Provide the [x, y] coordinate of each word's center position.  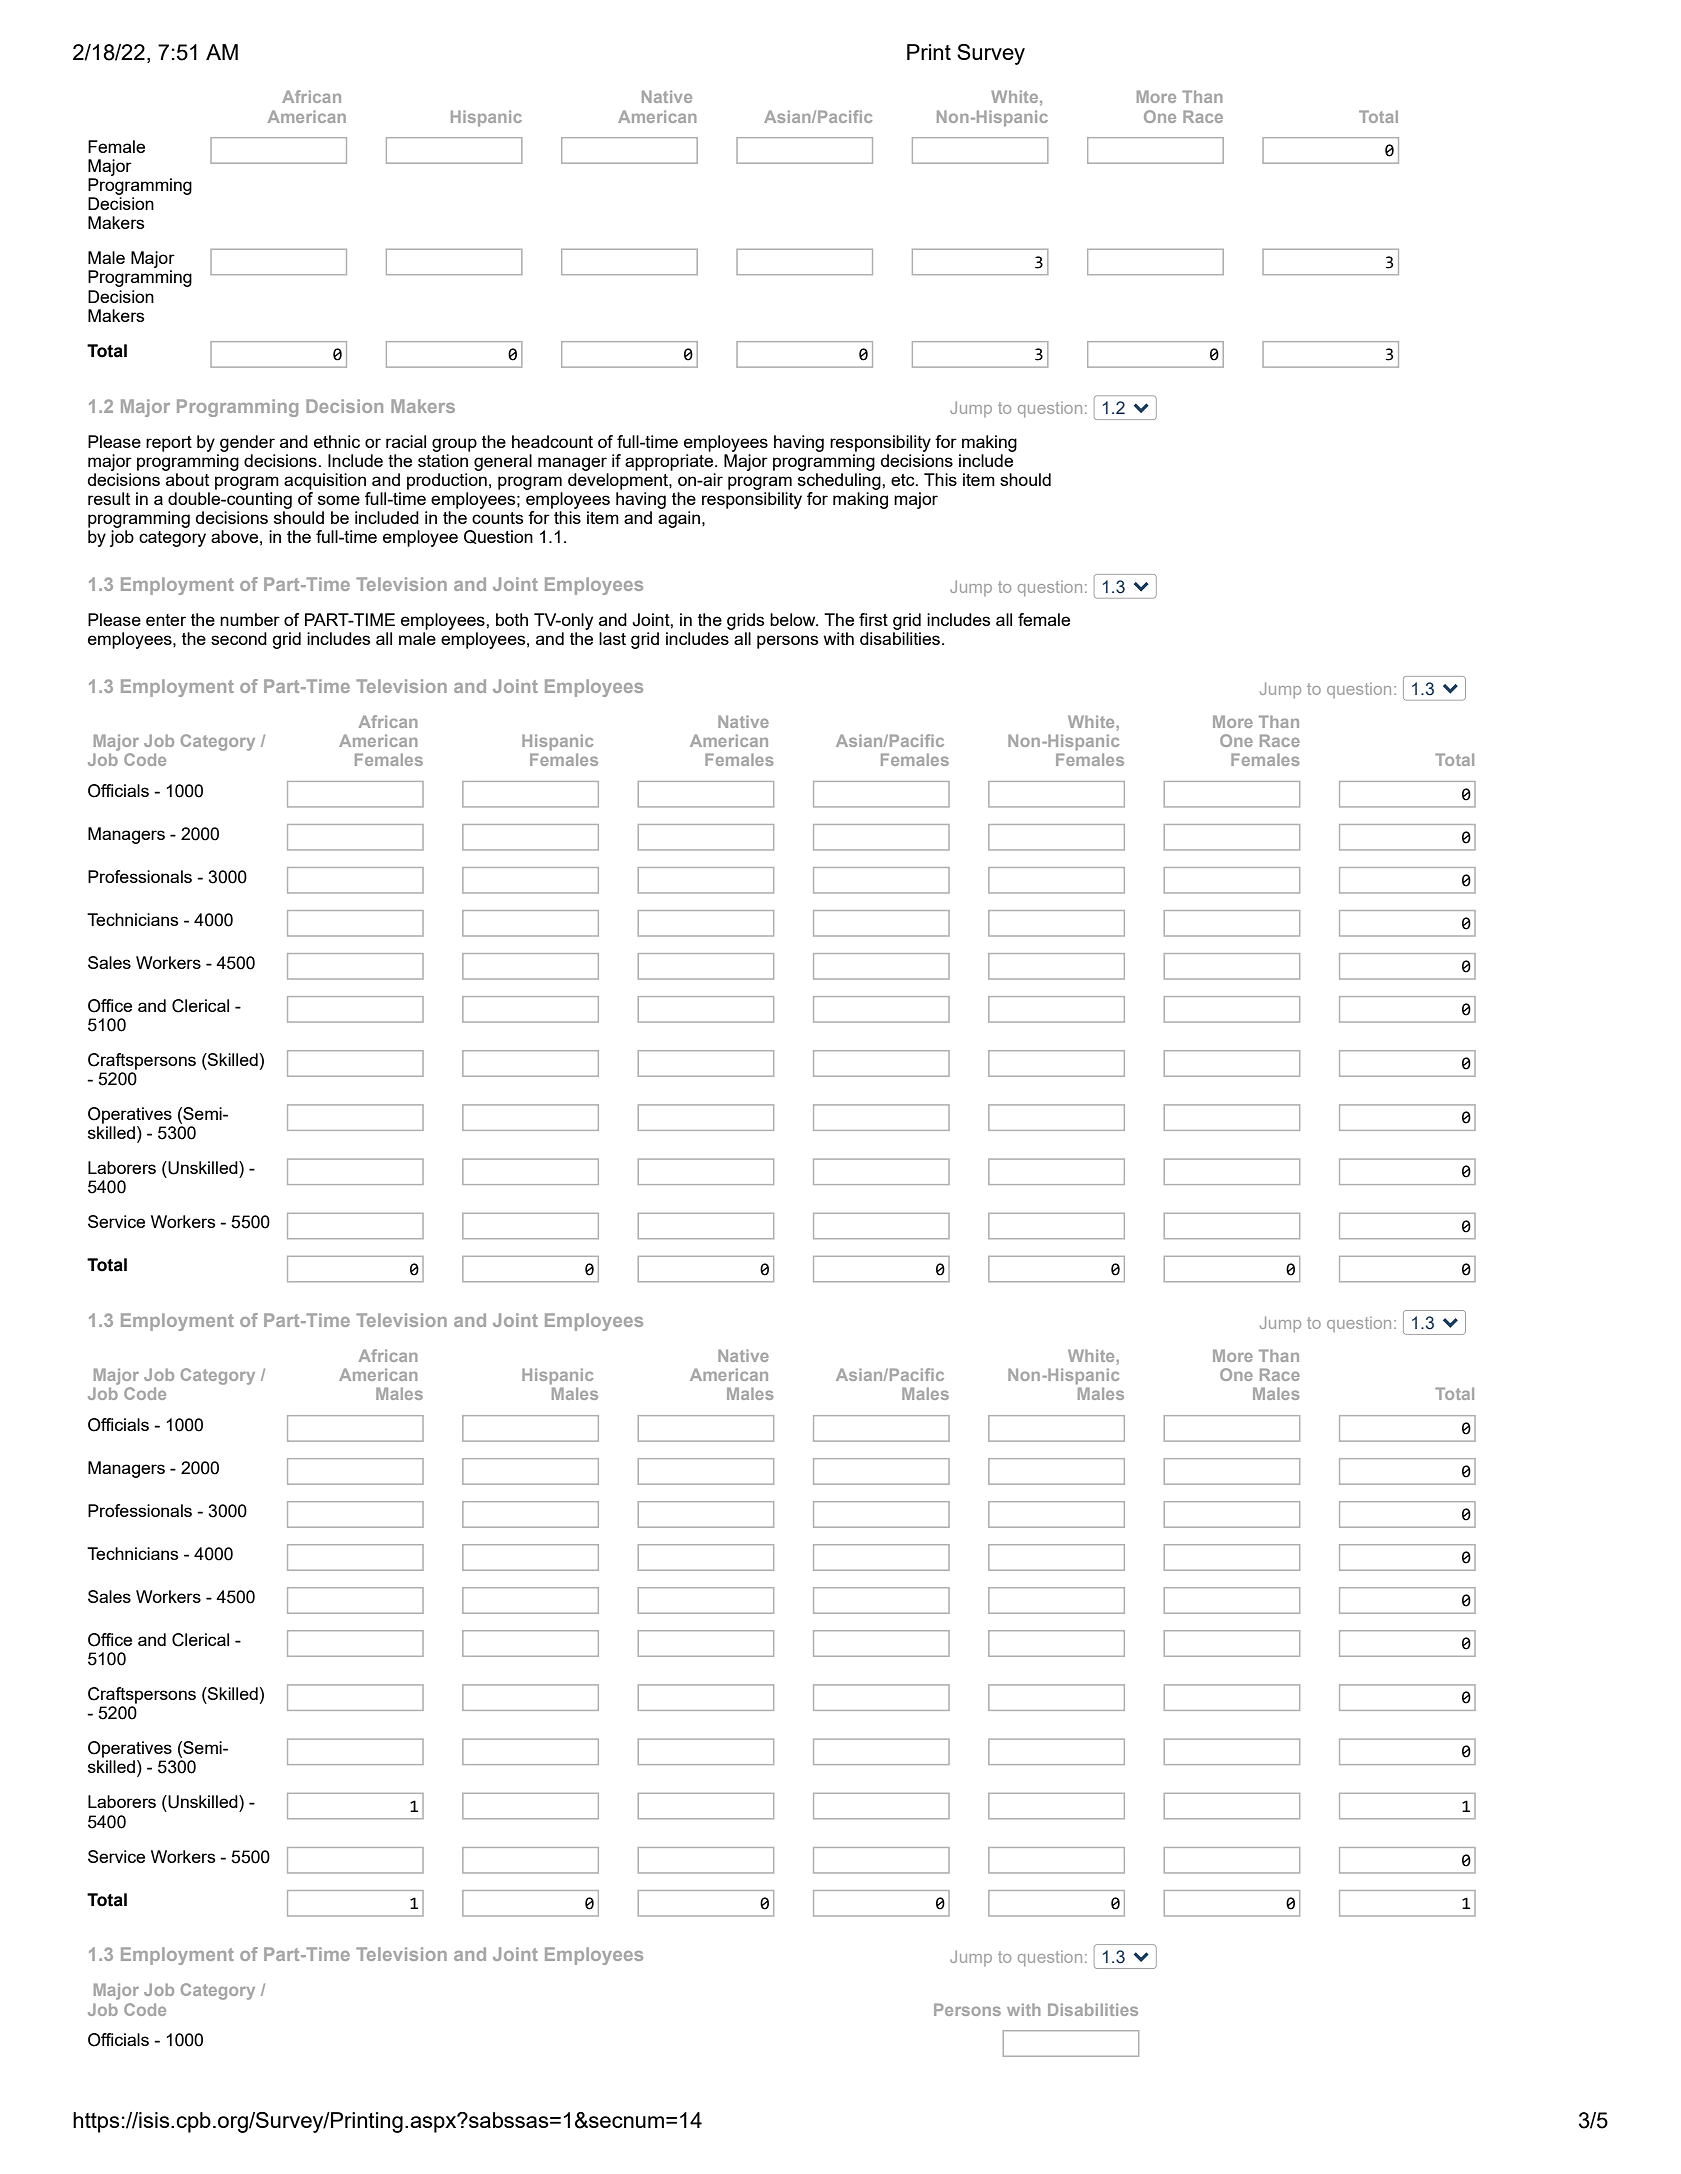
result [109, 498]
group [454, 445]
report [169, 444]
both [512, 619]
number [250, 619]
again [679, 519]
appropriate [670, 462]
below [794, 619]
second [239, 638]
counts [497, 518]
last [612, 638]
